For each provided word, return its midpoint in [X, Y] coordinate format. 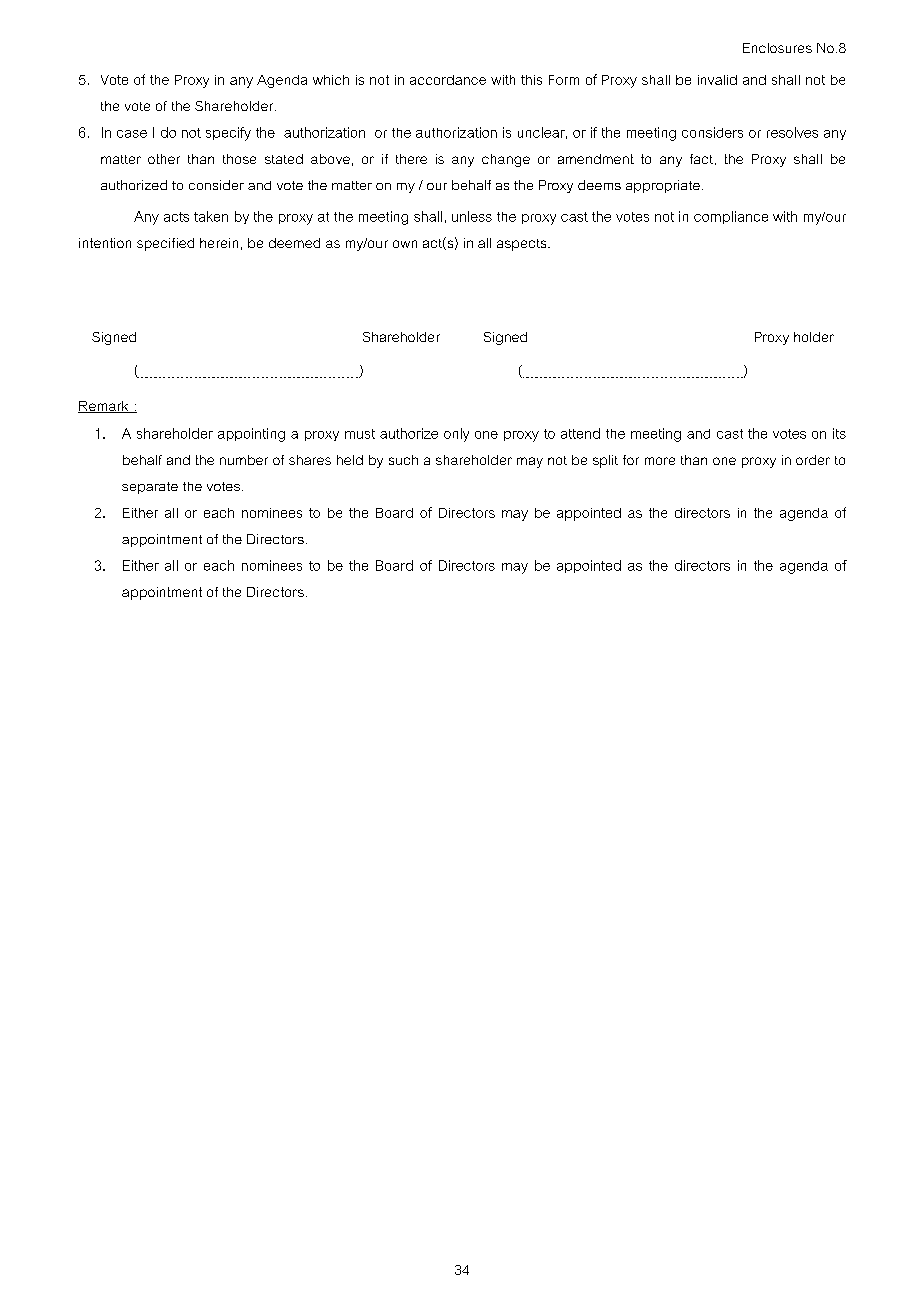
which [331, 80]
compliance [731, 217]
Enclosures [777, 48]
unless [472, 216]
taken [211, 216]
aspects [523, 245]
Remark [104, 407]
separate [150, 488]
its [839, 433]
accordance [448, 80]
